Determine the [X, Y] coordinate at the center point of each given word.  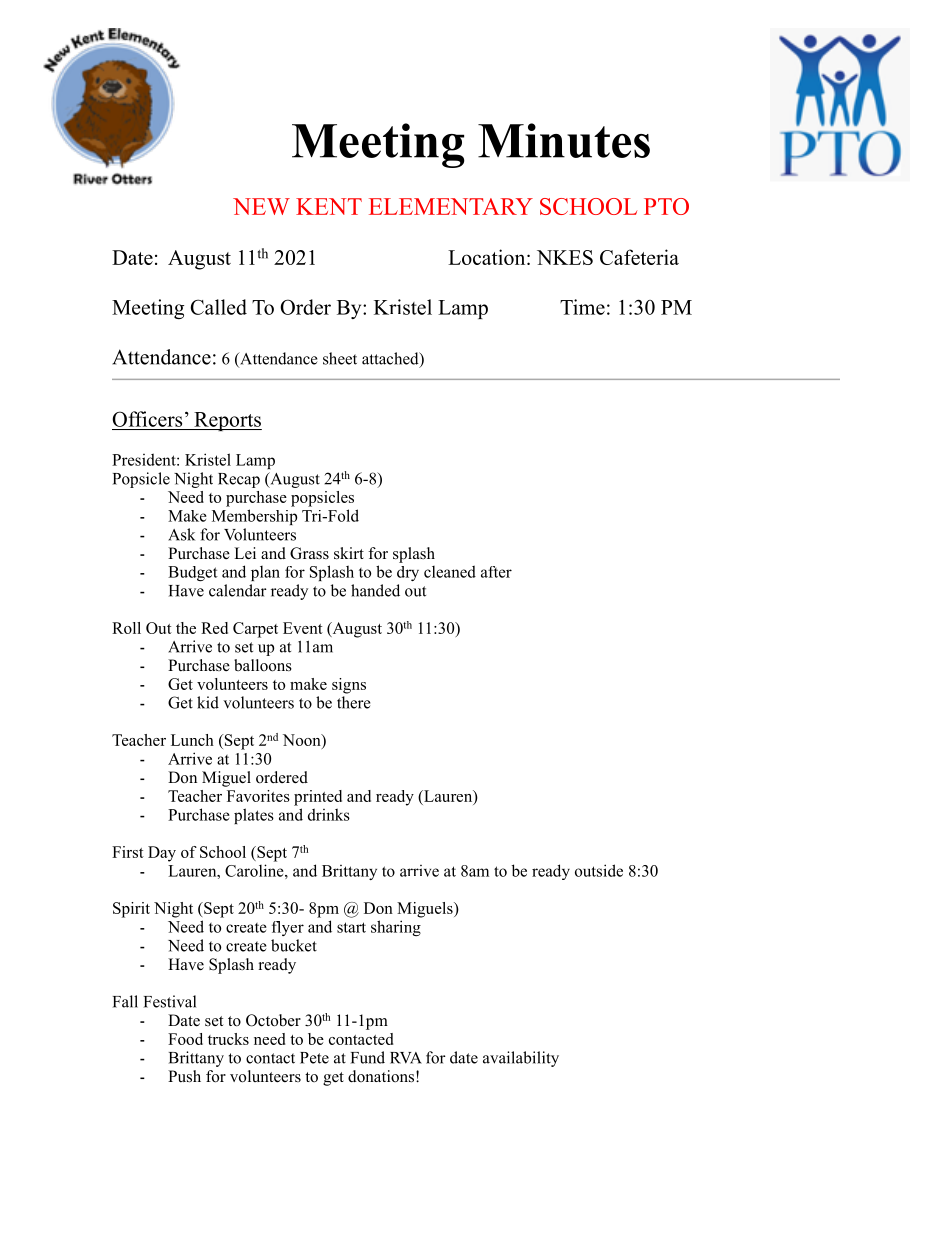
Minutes [564, 140]
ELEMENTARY [451, 206]
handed [375, 590]
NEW [261, 206]
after [496, 572]
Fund [368, 1057]
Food [185, 1039]
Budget [193, 573]
